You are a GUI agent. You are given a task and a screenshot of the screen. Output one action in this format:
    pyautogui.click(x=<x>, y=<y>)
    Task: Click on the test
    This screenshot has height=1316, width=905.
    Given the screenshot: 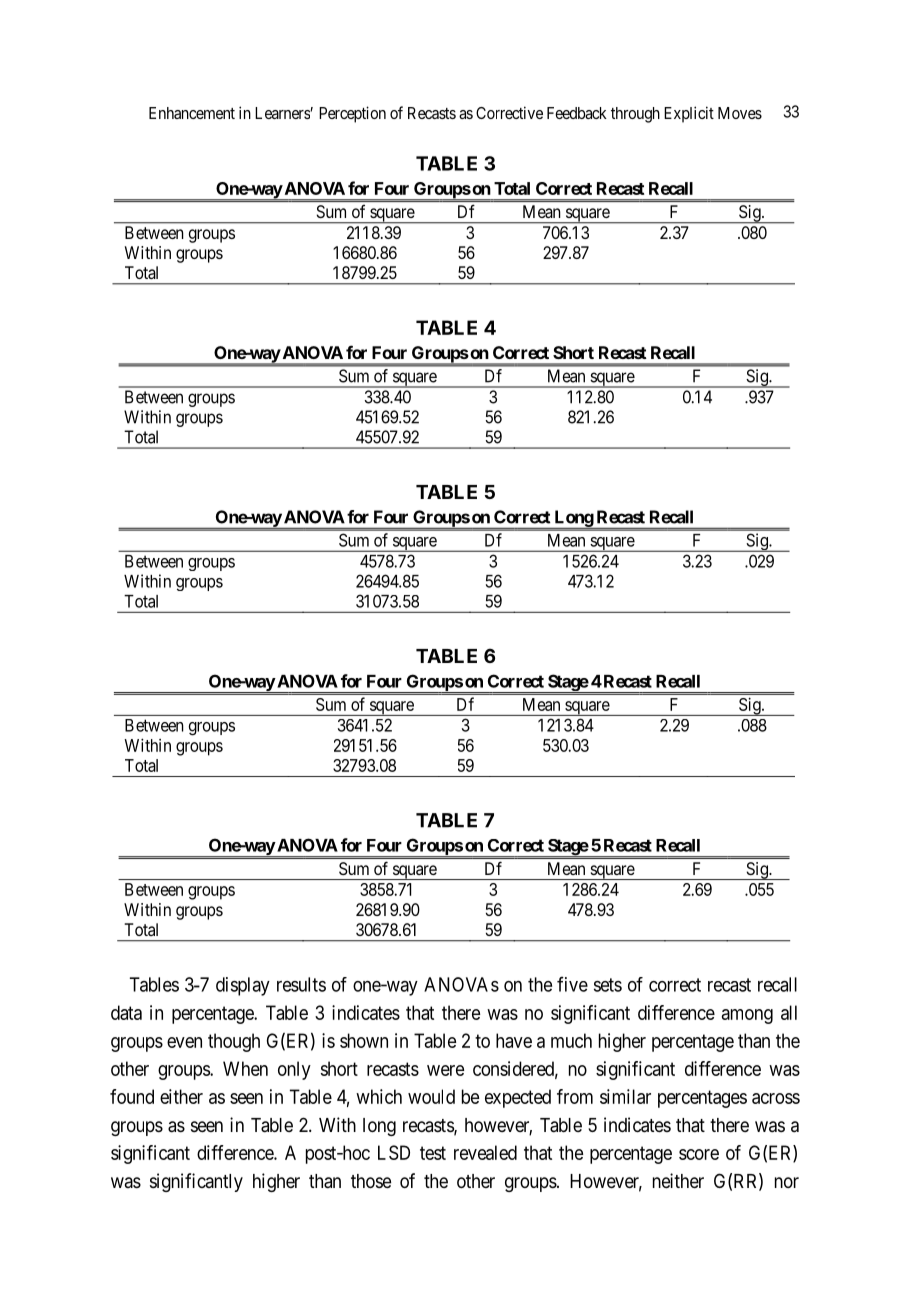 What is the action you would take?
    pyautogui.click(x=433, y=1153)
